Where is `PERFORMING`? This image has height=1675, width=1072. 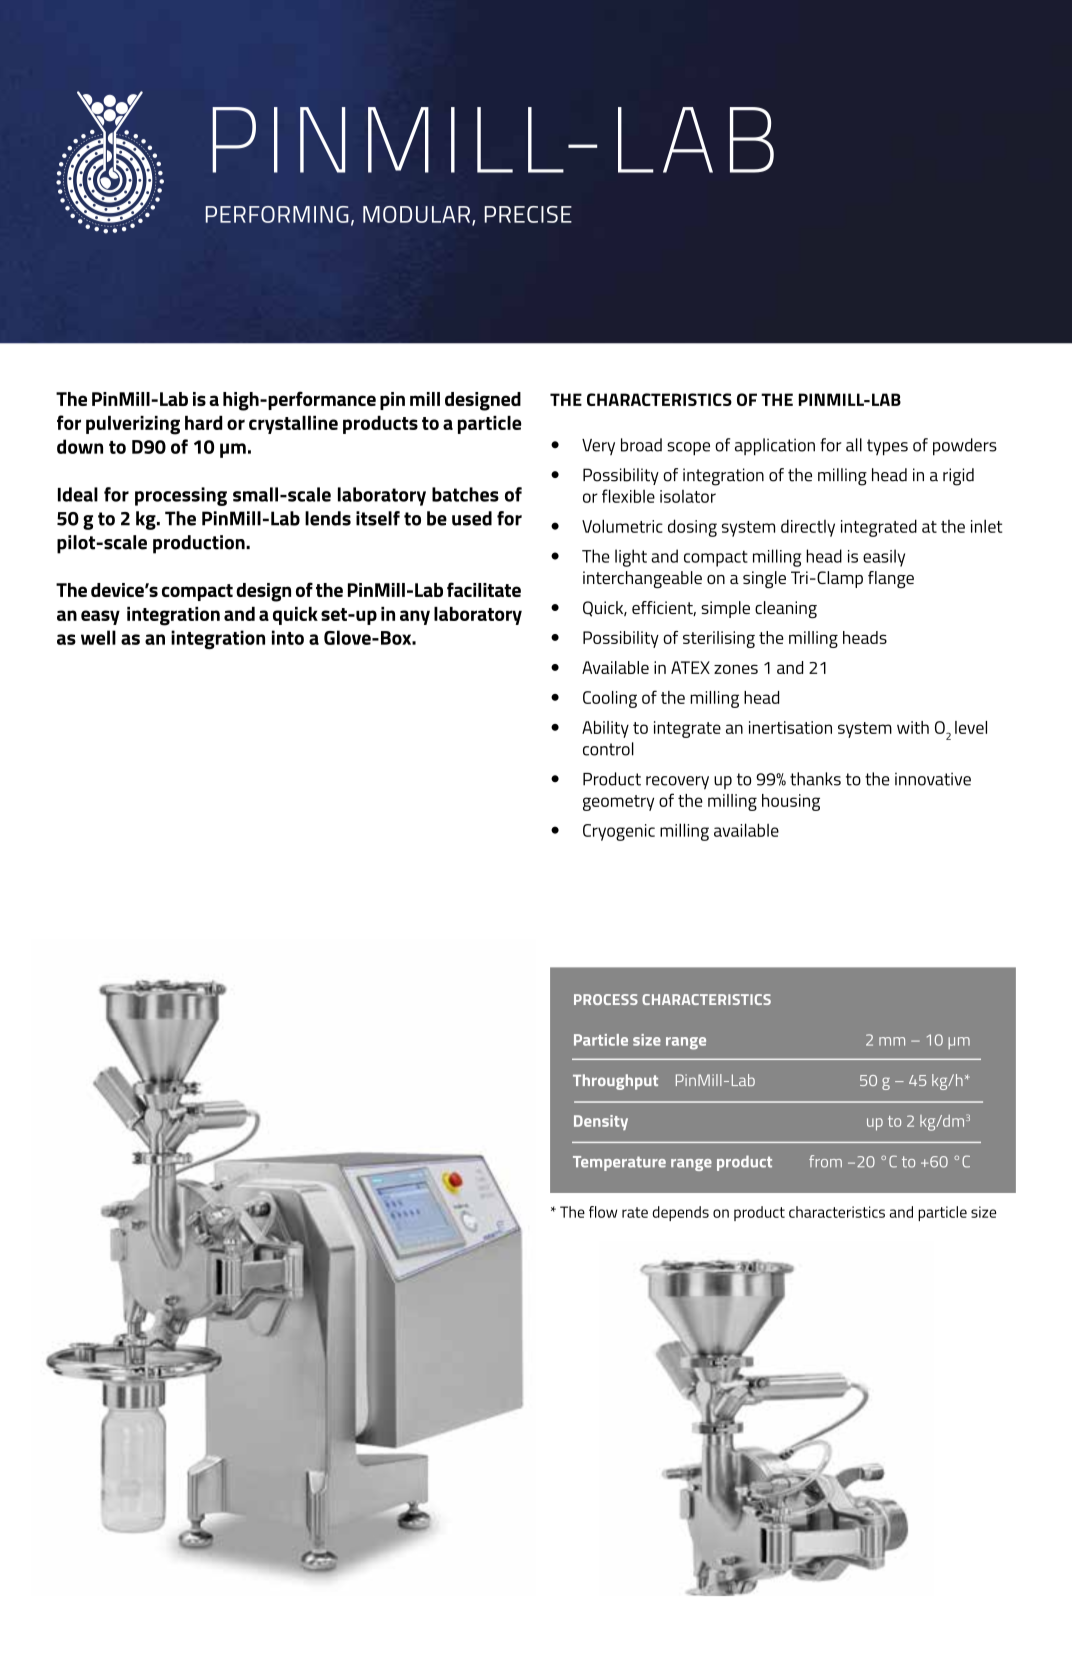 PERFORMING is located at coordinates (277, 214).
